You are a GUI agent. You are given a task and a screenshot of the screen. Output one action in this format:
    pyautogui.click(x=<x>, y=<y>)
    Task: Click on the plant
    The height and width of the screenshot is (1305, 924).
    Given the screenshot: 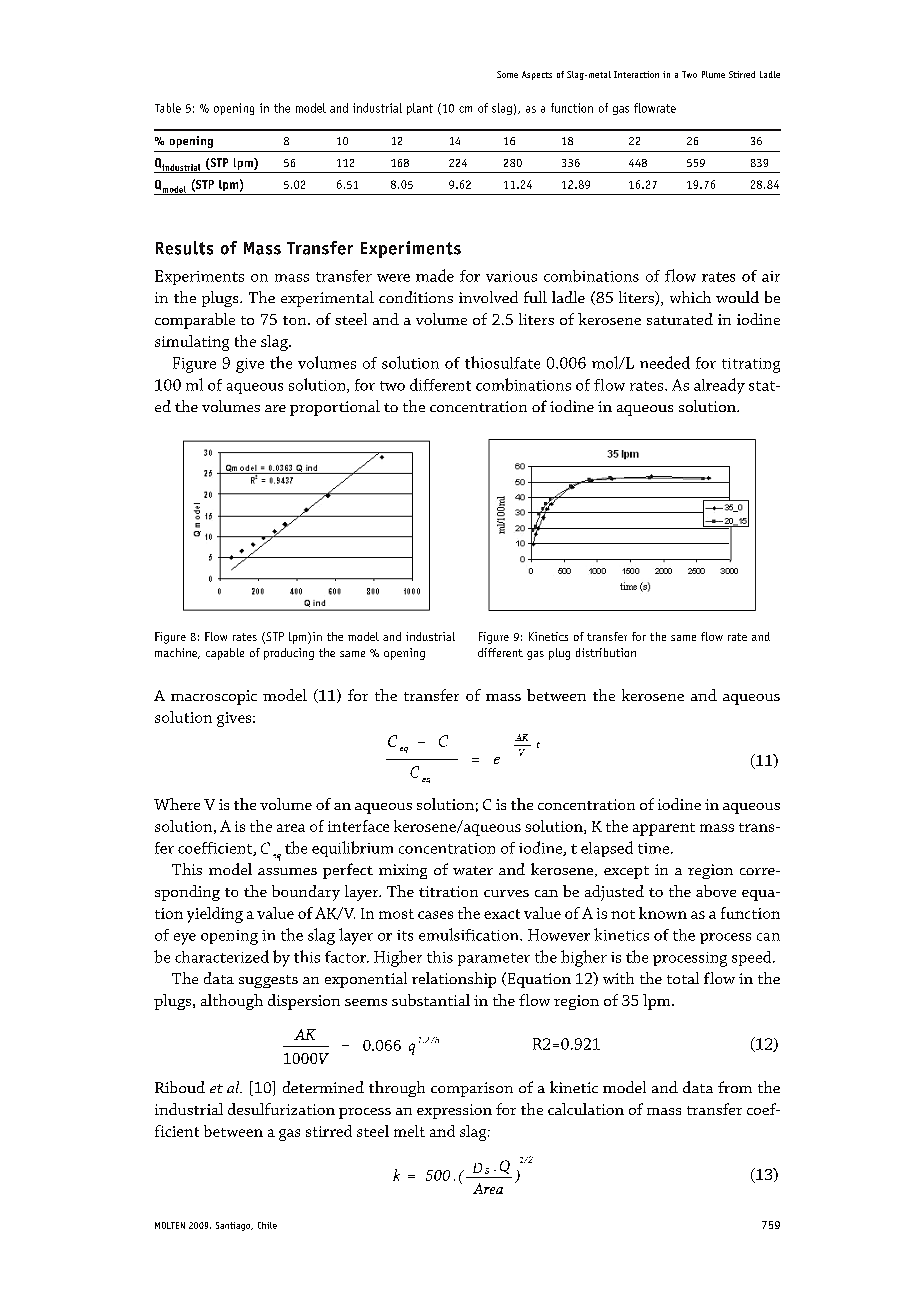 What is the action you would take?
    pyautogui.click(x=420, y=109)
